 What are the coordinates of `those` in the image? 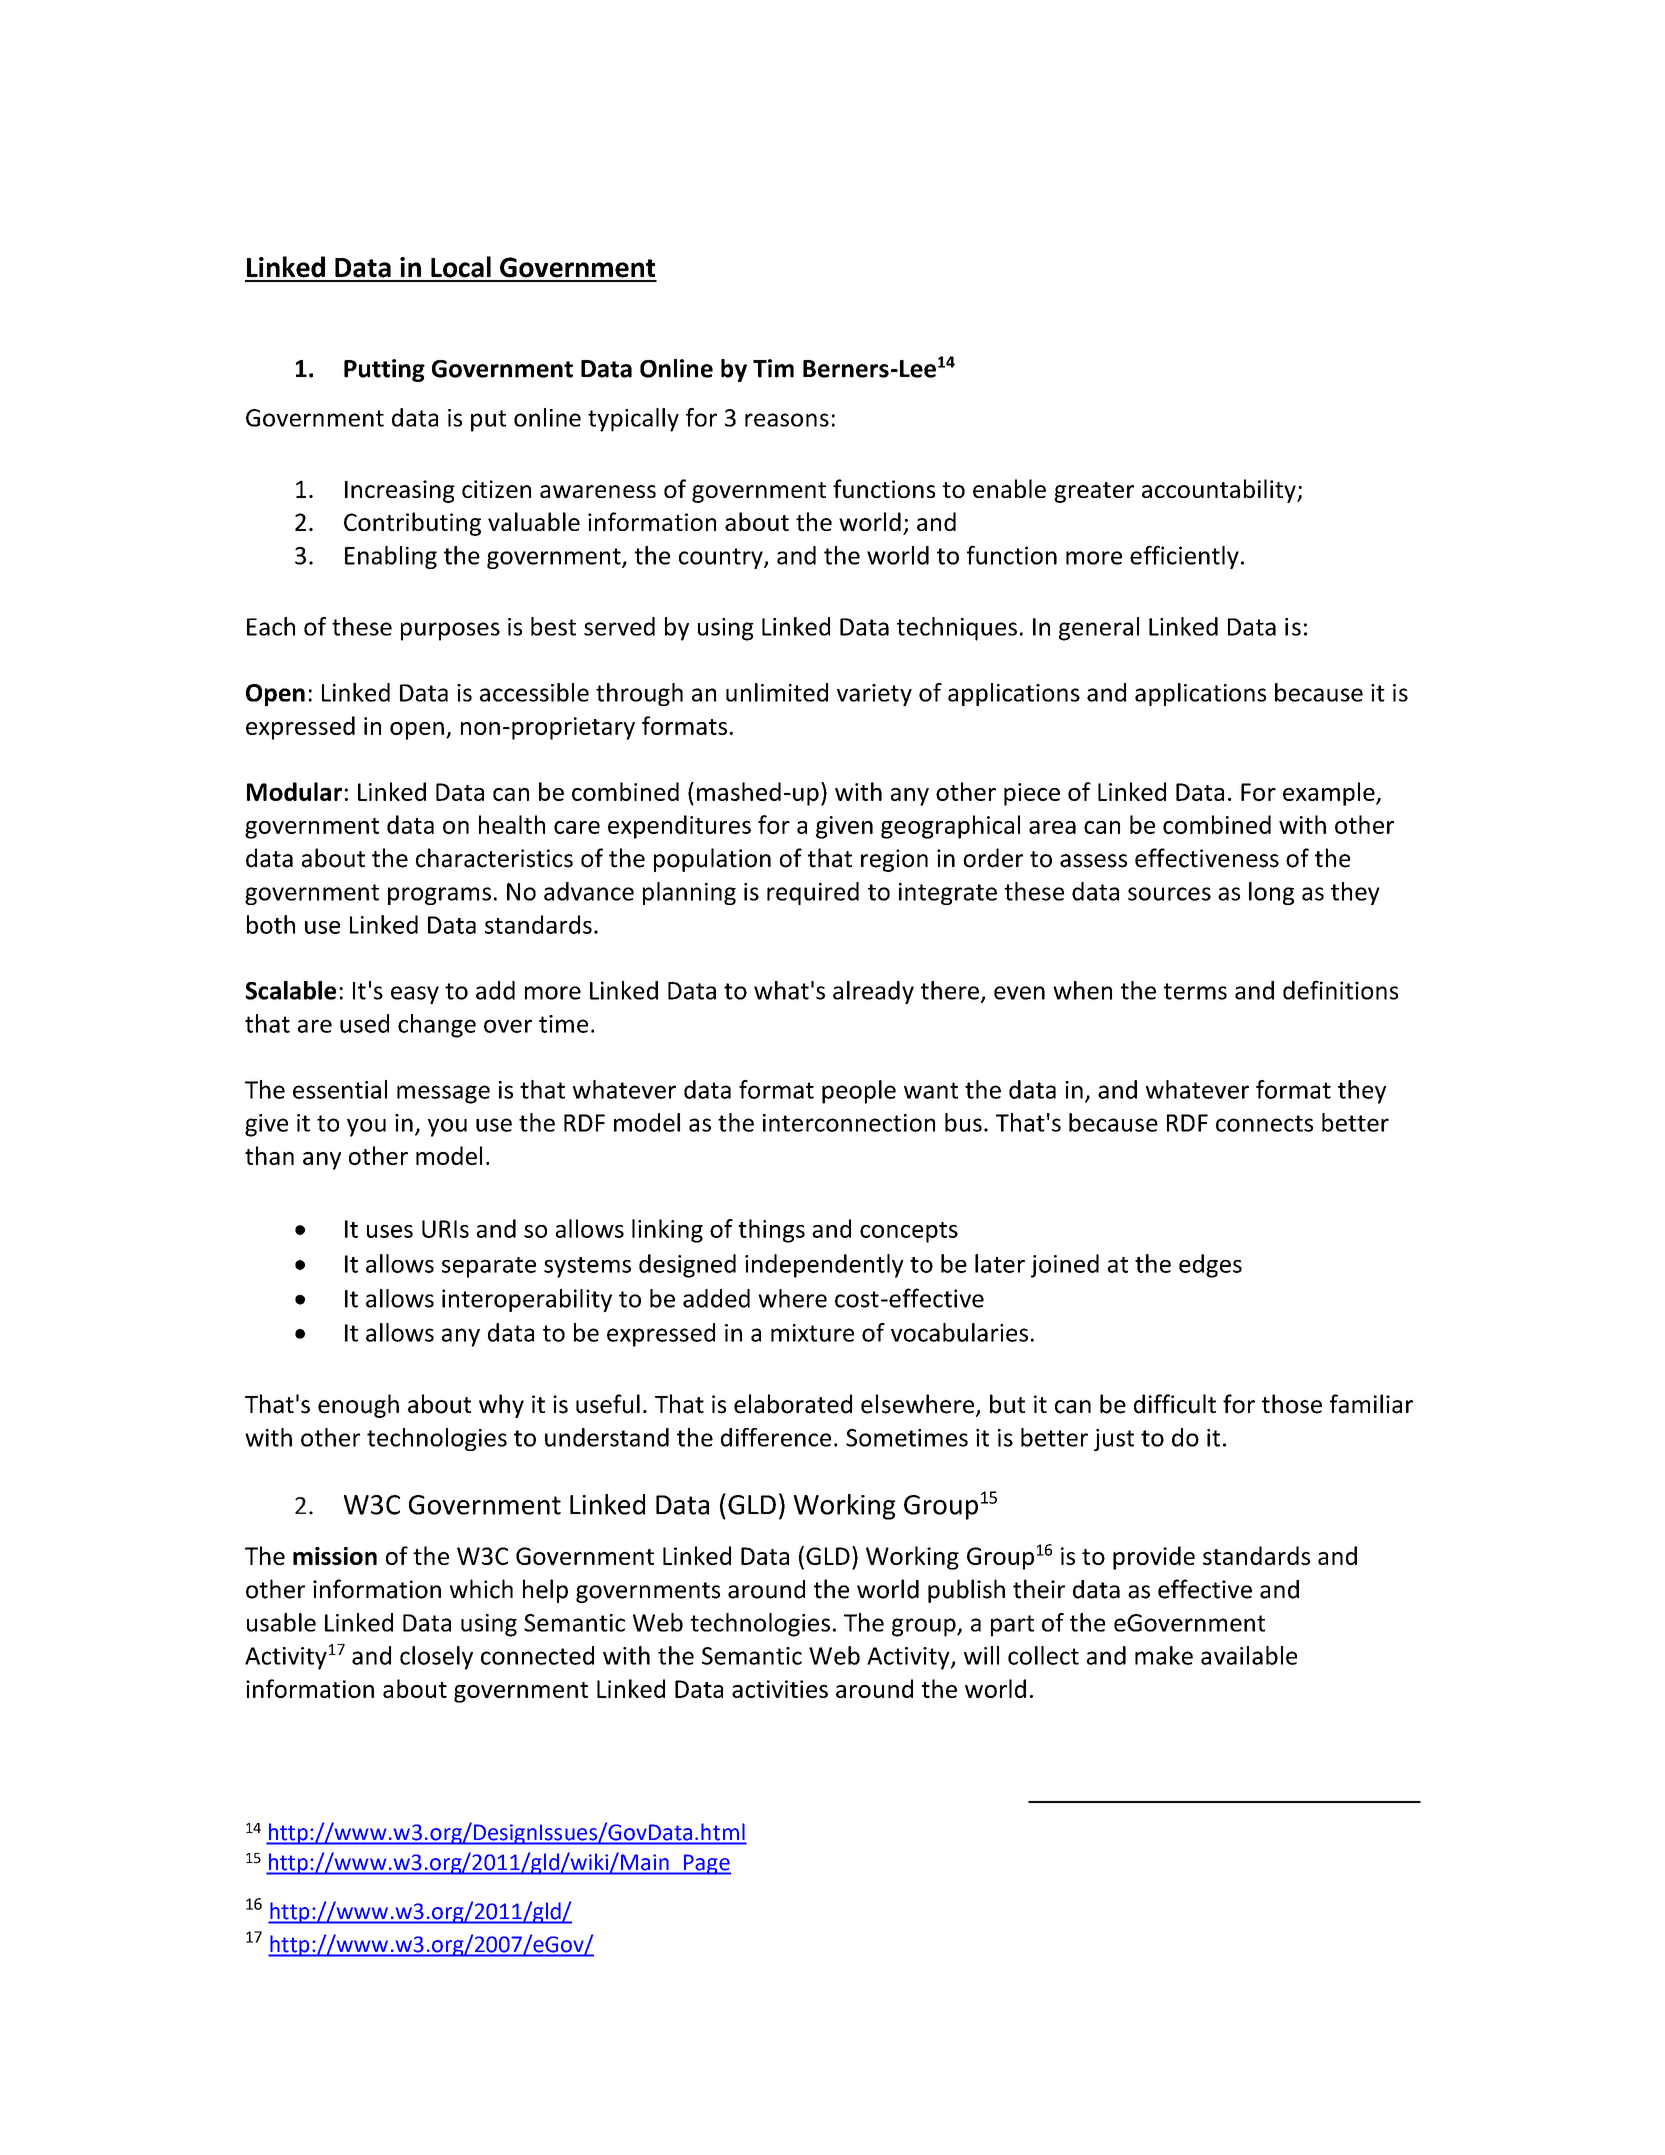 It's located at (1292, 1404).
